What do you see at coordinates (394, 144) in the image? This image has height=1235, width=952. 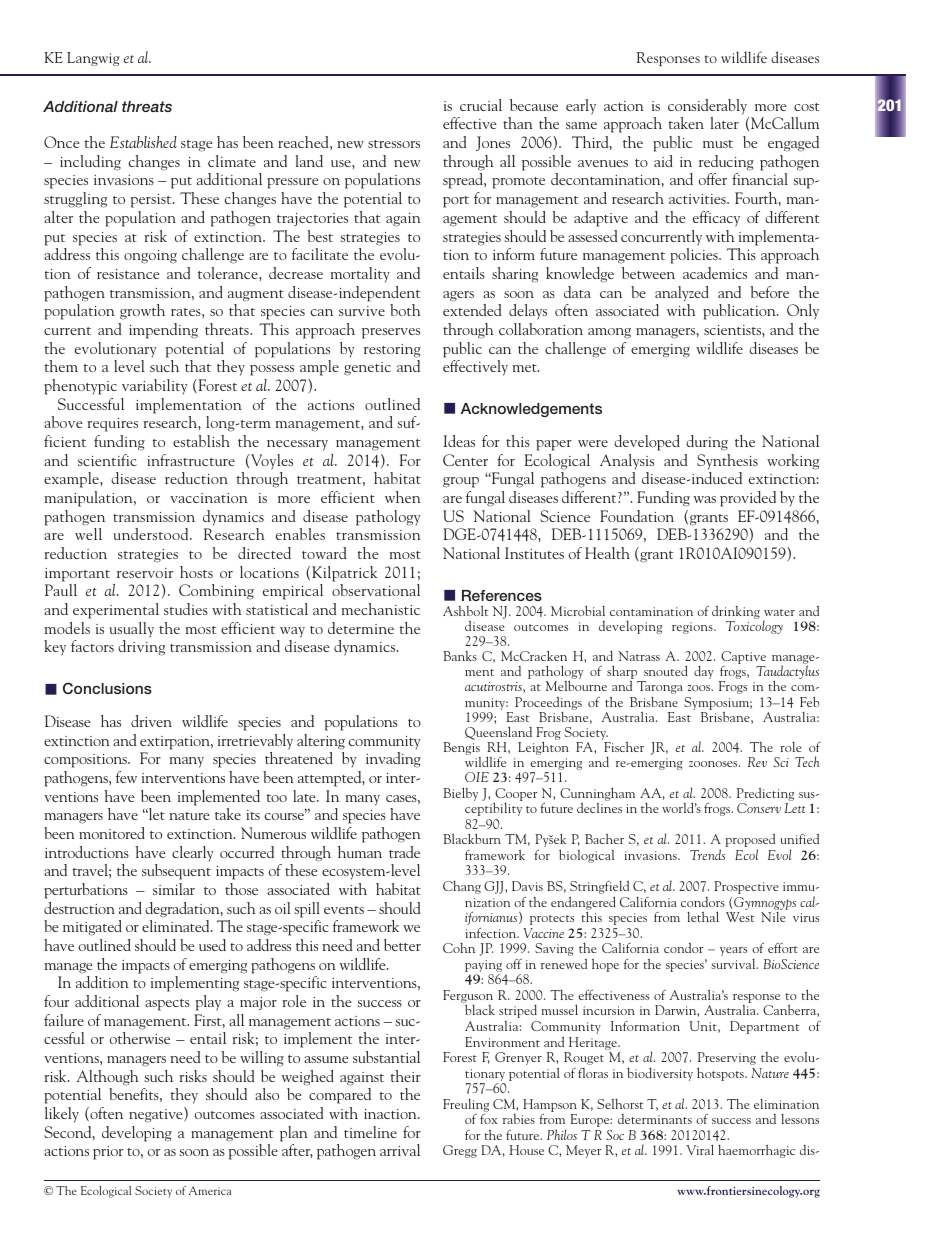 I see `stressors` at bounding box center [394, 144].
